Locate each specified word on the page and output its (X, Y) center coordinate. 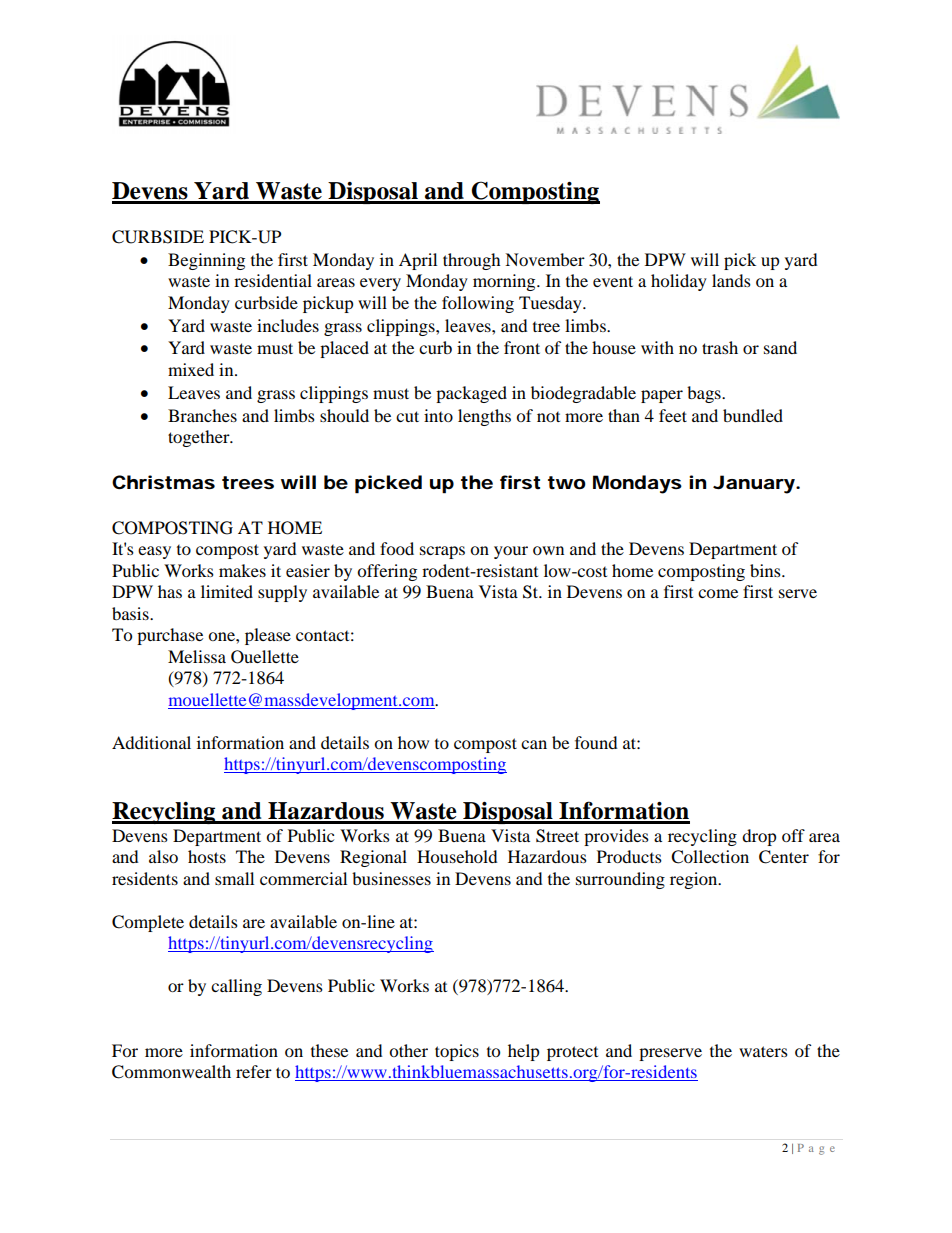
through (471, 261)
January (754, 484)
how (413, 742)
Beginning (206, 261)
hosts (207, 856)
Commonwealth (171, 1072)
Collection (710, 857)
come (718, 593)
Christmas (163, 482)
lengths (484, 417)
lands (731, 280)
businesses (391, 878)
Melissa (197, 656)
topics (457, 1052)
